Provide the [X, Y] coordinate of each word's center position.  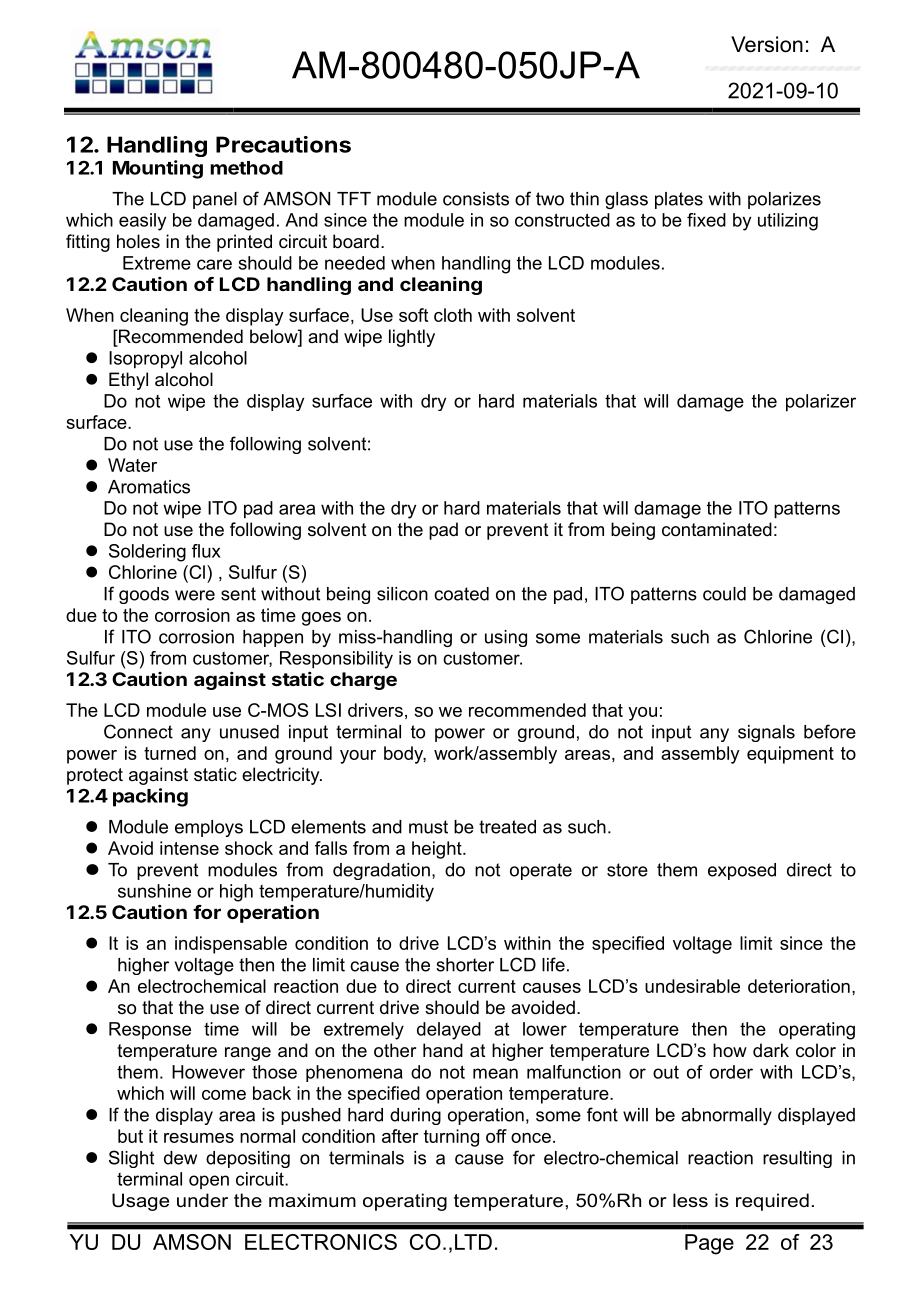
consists [476, 199]
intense [189, 848]
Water [132, 465]
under [202, 1200]
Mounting [158, 169]
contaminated [717, 529]
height [438, 850]
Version [767, 44]
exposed [742, 871]
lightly [412, 338]
